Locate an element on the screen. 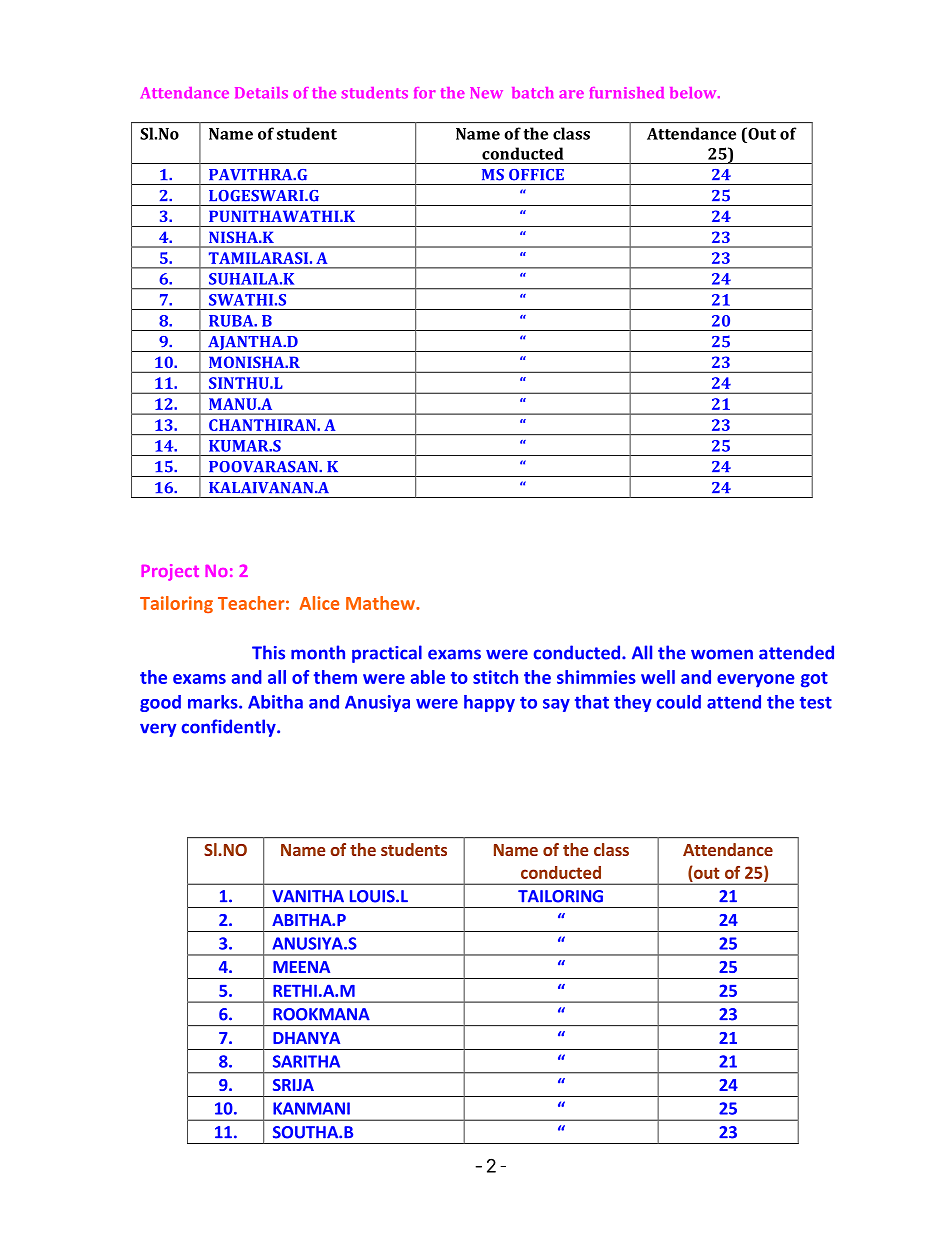 The width and height of the screenshot is (952, 1233). Project is located at coordinates (170, 572).
